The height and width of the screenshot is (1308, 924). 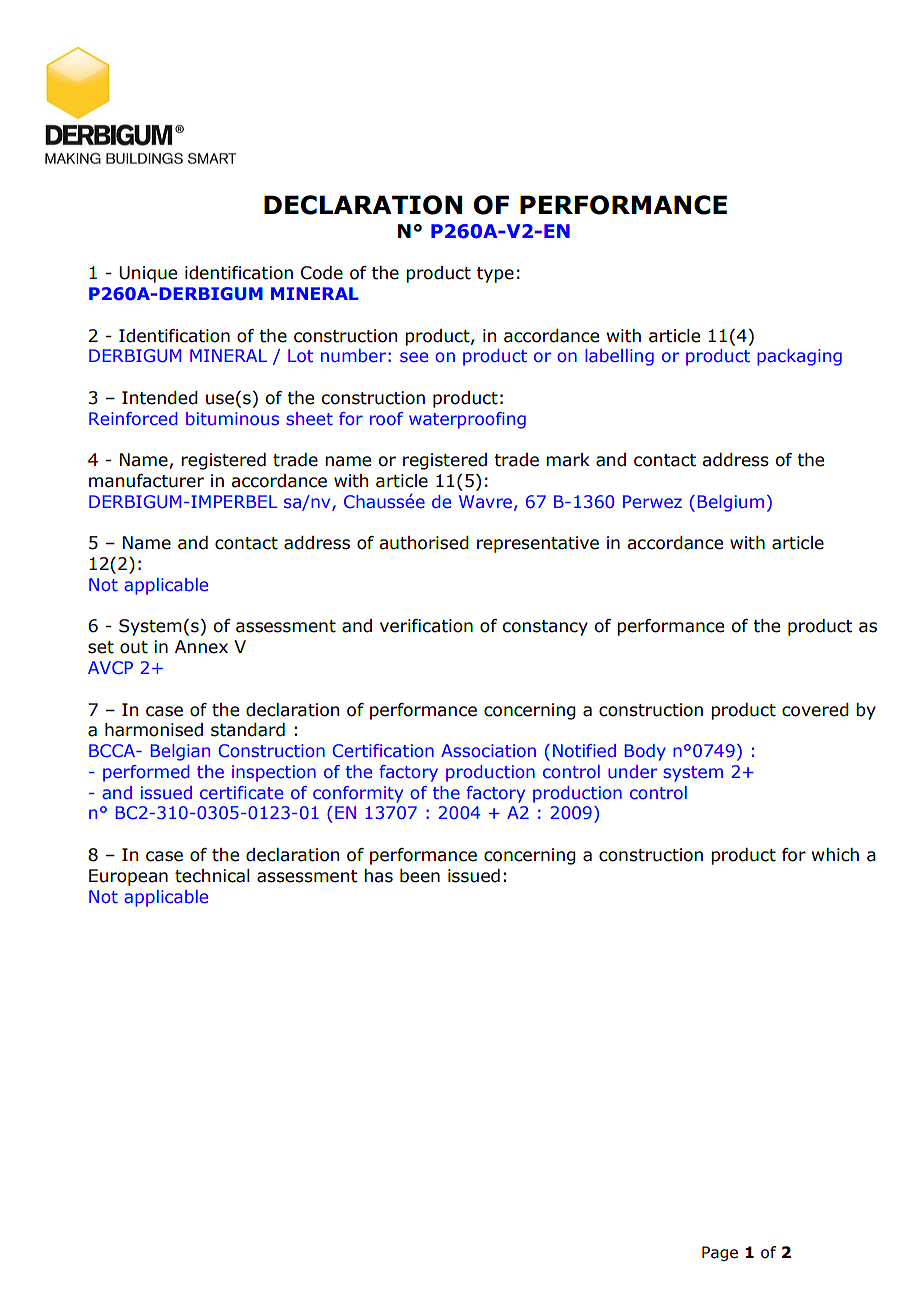 What do you see at coordinates (495, 275) in the screenshot?
I see `type` at bounding box center [495, 275].
